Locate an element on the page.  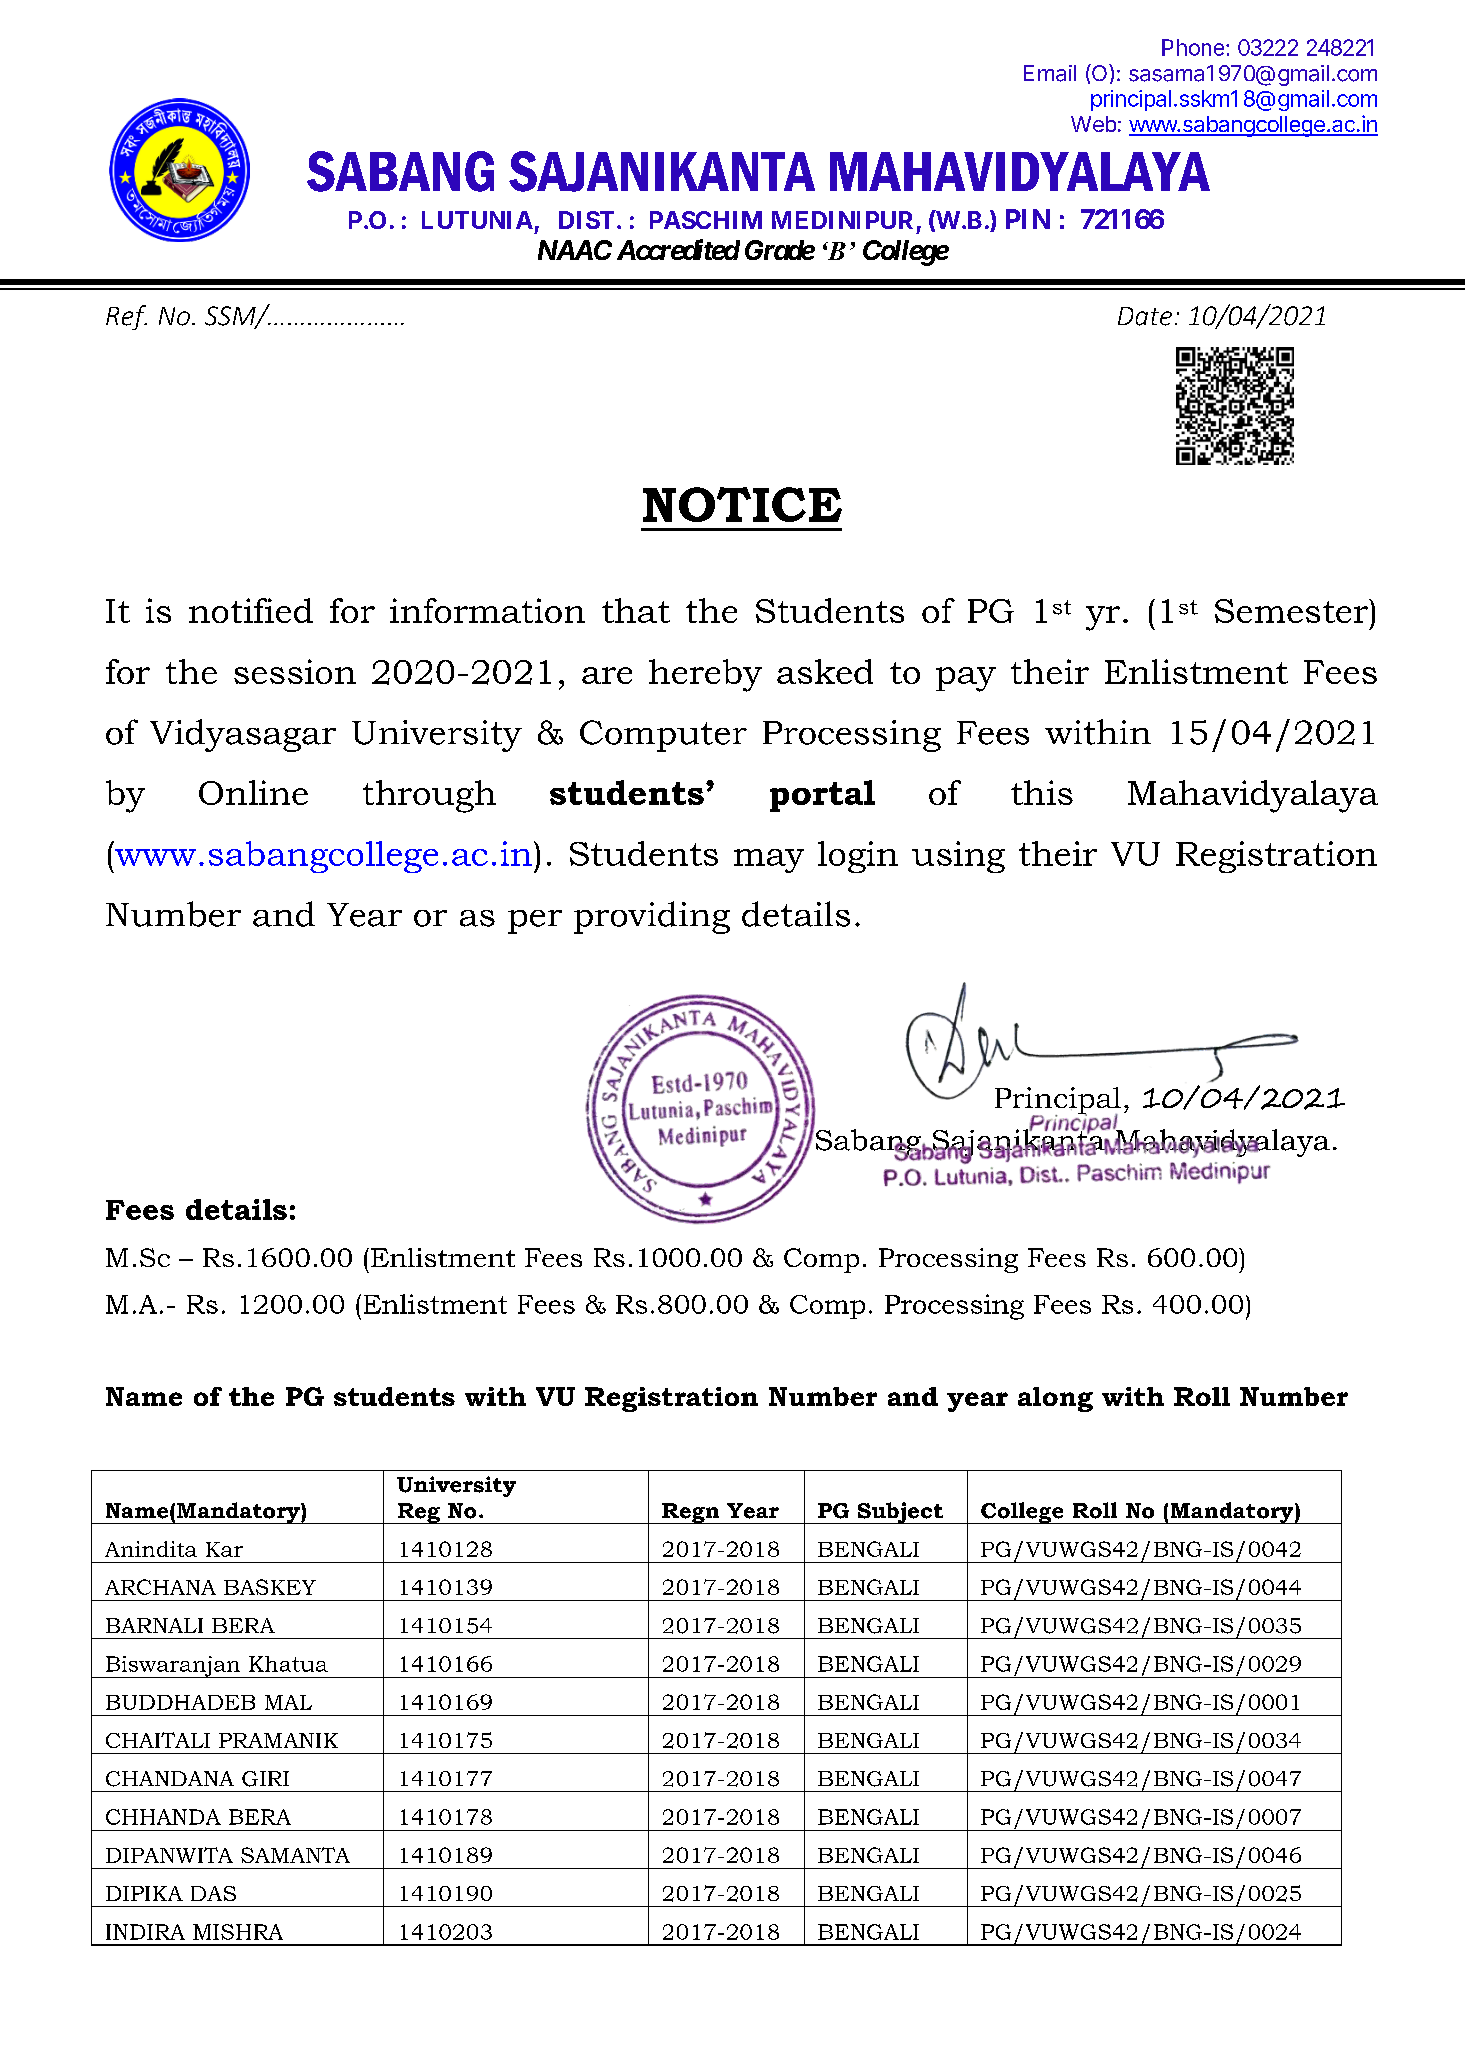
using is located at coordinates (958, 857).
